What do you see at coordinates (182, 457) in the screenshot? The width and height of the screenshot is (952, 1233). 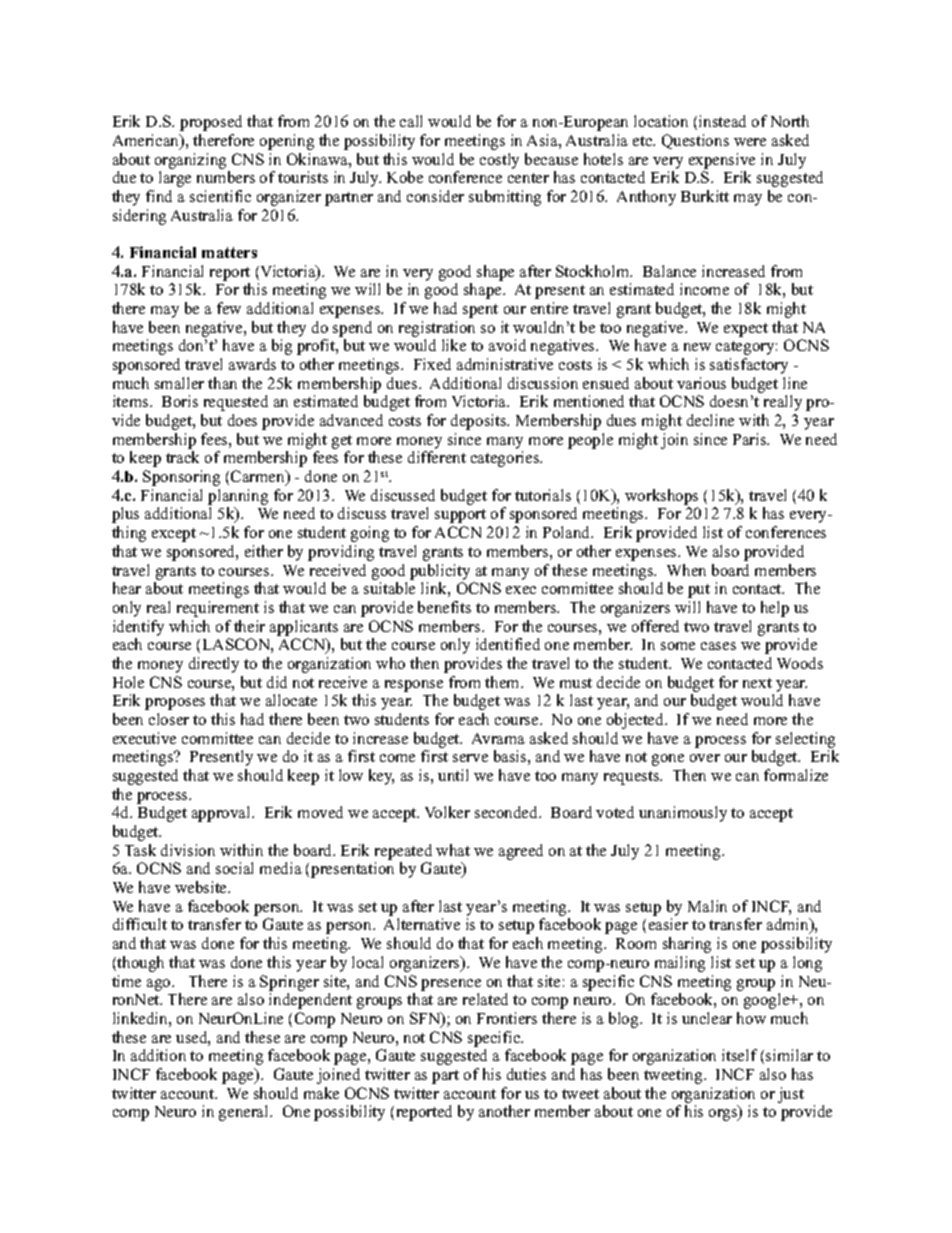 I see `track` at bounding box center [182, 457].
